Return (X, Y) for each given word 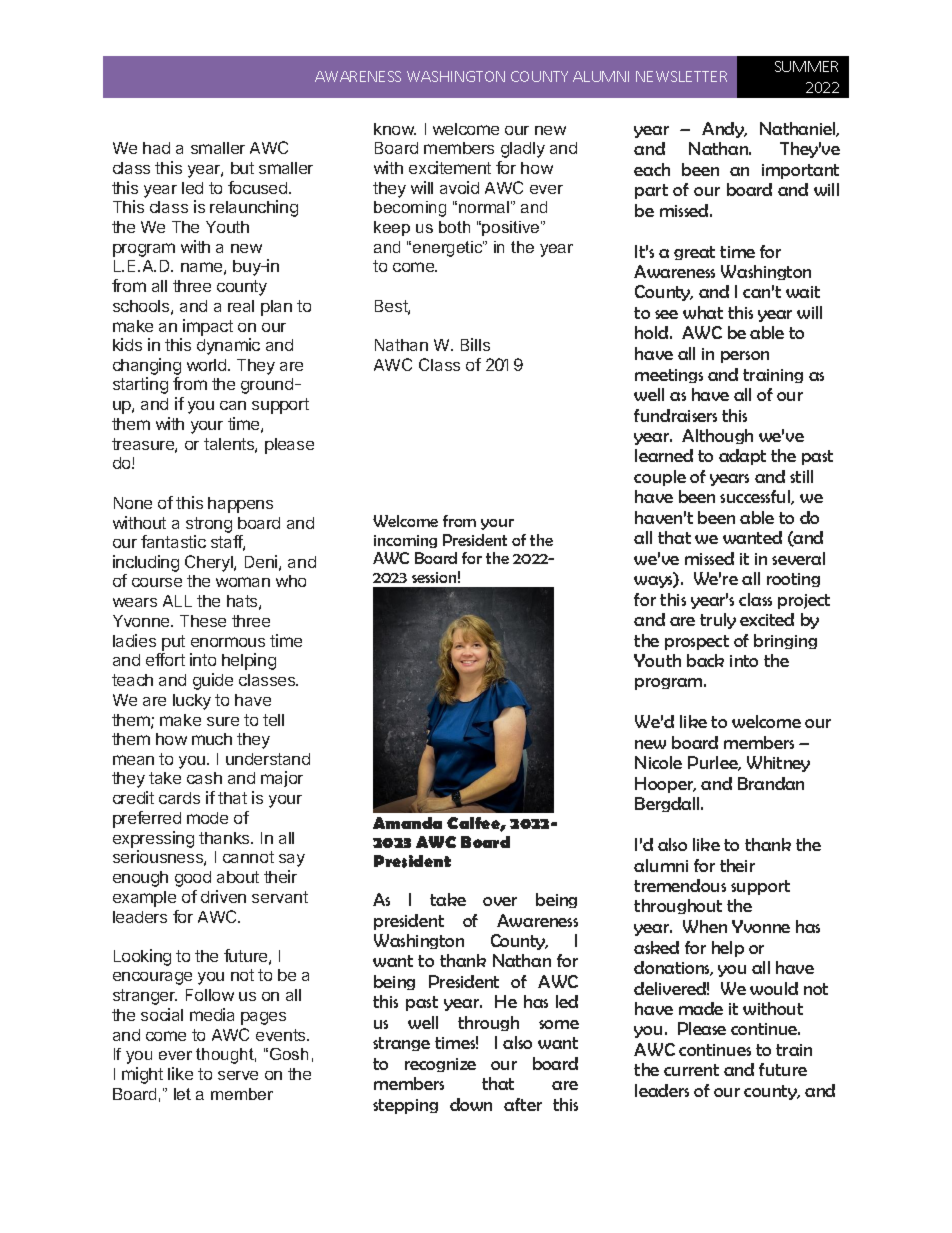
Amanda (407, 823)
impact (208, 327)
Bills (475, 344)
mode (207, 818)
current (691, 1070)
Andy (724, 130)
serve (238, 1075)
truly (718, 621)
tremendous (680, 885)
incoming (405, 541)
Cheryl (210, 563)
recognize (440, 1065)
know (395, 129)
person (745, 357)
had (156, 148)
